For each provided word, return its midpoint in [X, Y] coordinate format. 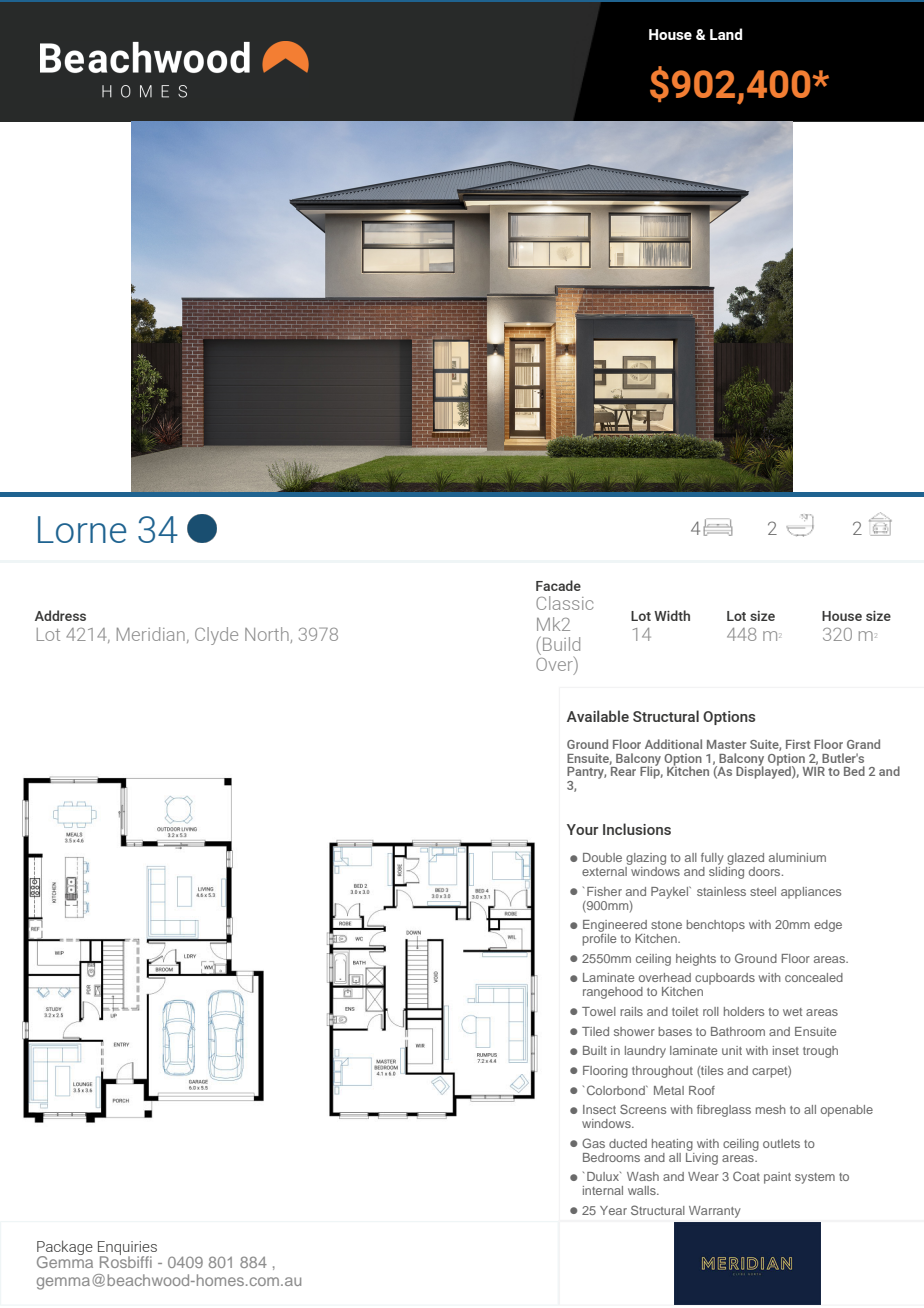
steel [763, 891]
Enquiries [127, 1249]
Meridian [151, 634]
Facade [558, 585]
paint [777, 1178]
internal [603, 1190]
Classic [564, 603]
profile [599, 938]
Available [598, 716]
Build [561, 644]
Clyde [216, 636]
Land [726, 34]
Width [672, 615]
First [798, 744]
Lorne [82, 529]
